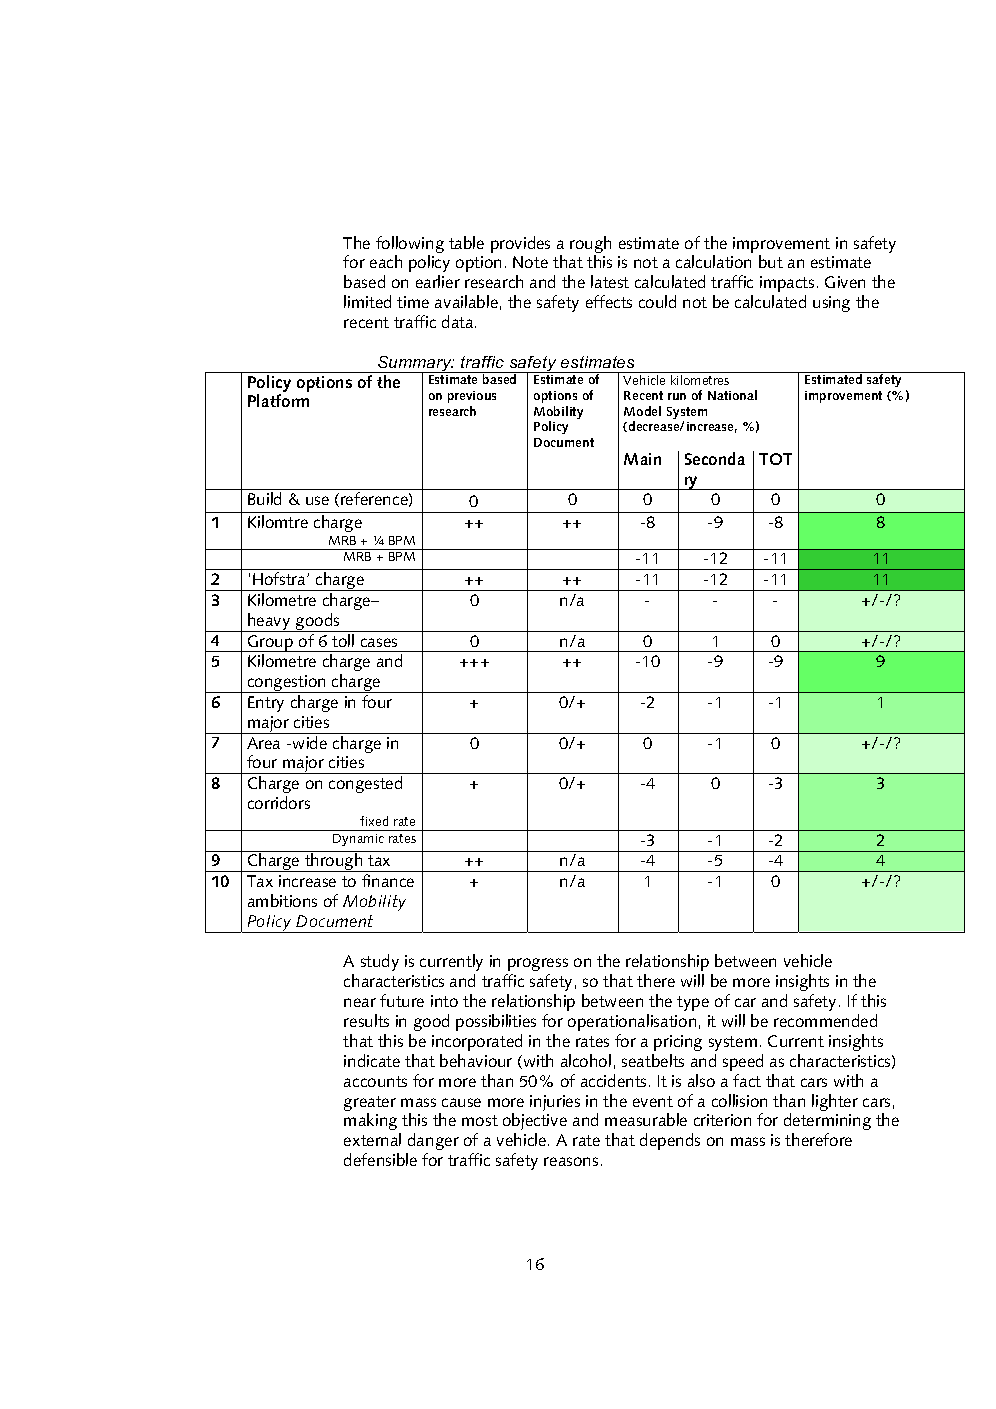 The height and width of the document is (1409, 996). Describe the element at coordinates (379, 642) in the document. I see `cases` at that location.
